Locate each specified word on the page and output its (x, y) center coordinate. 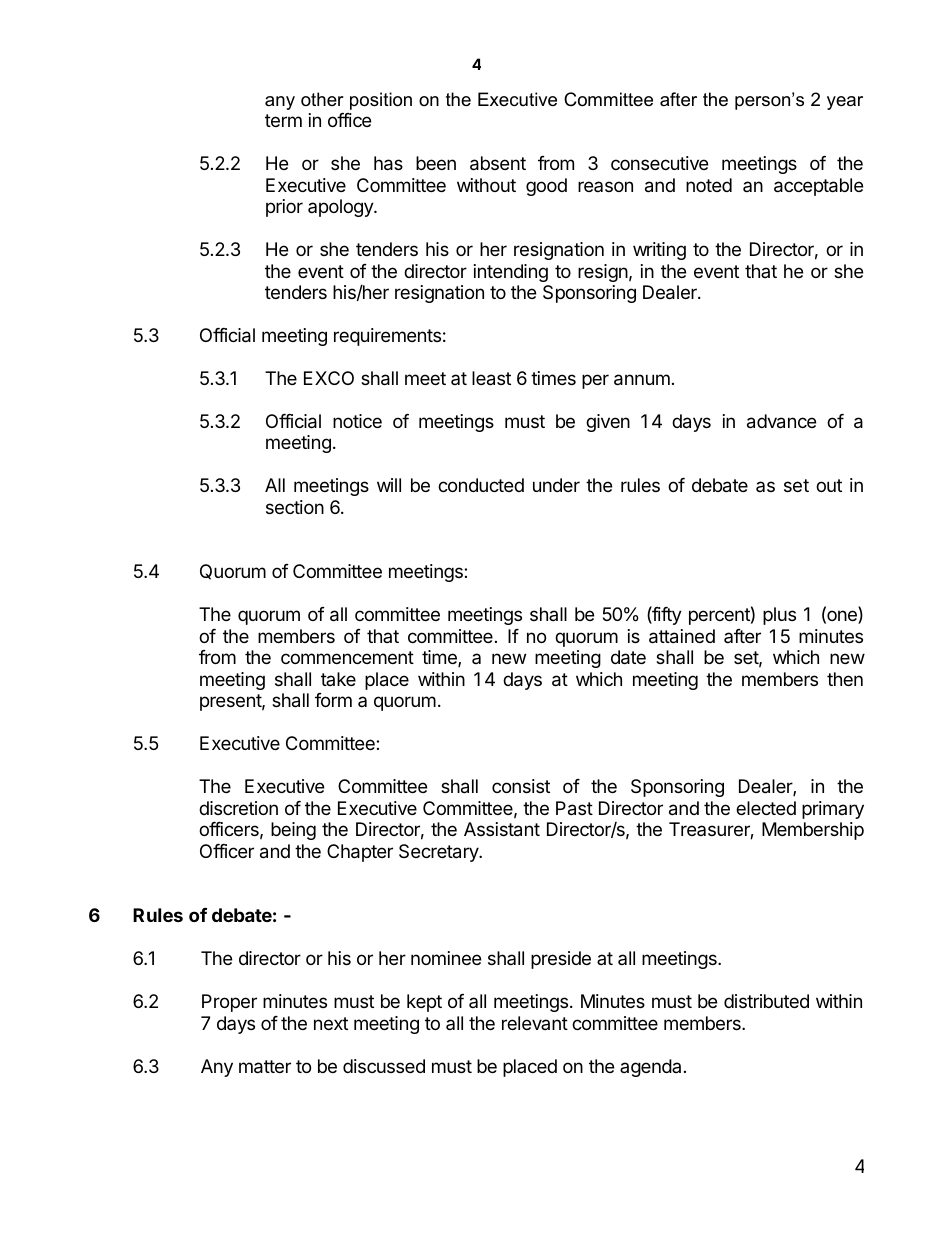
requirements (387, 337)
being (293, 831)
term (283, 120)
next (331, 1023)
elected (766, 808)
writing (659, 251)
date (628, 657)
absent (498, 163)
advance (781, 421)
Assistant (502, 829)
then (845, 679)
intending (511, 273)
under (556, 485)
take (338, 679)
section (295, 507)
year (845, 103)
